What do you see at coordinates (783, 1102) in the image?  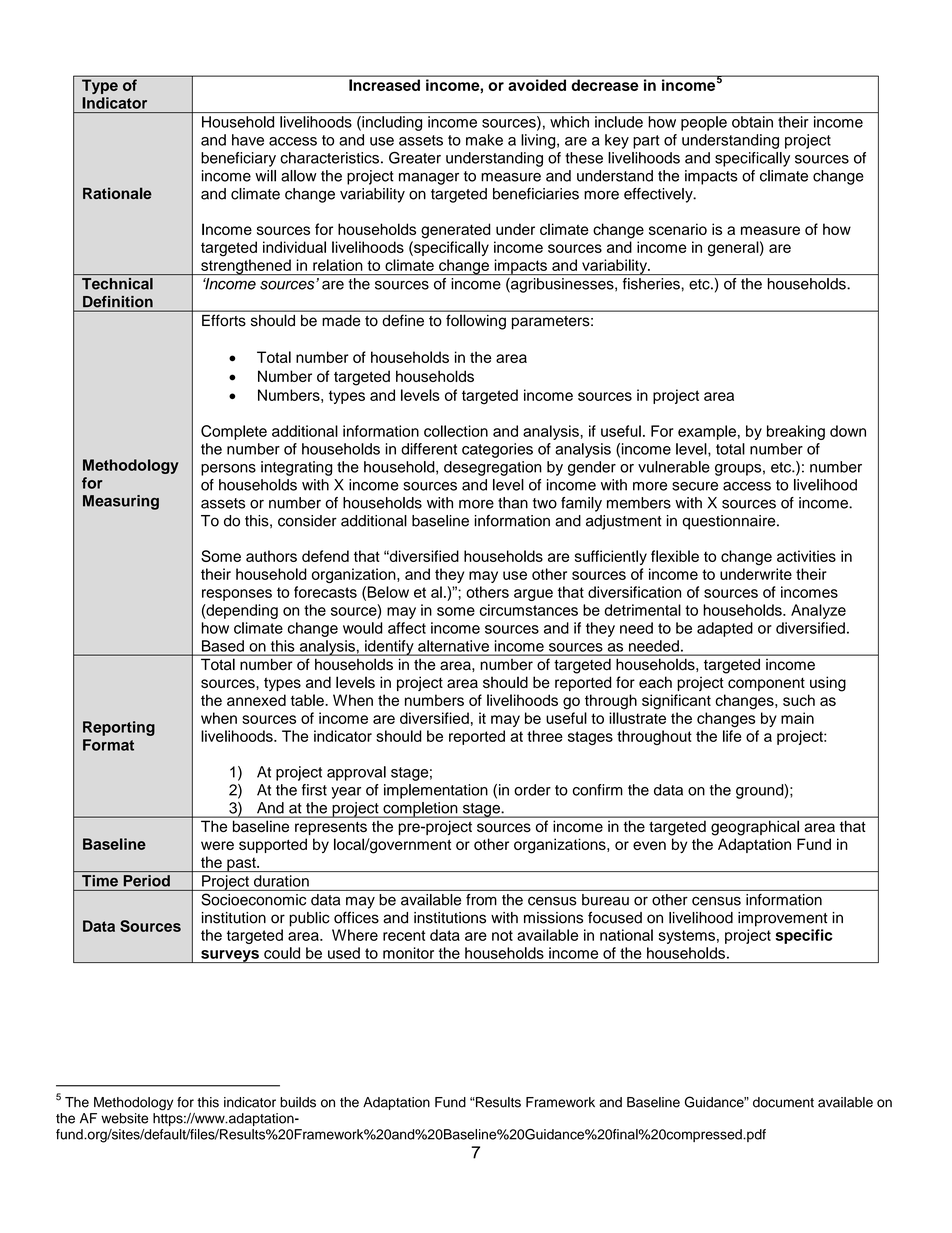 I see `document` at bounding box center [783, 1102].
